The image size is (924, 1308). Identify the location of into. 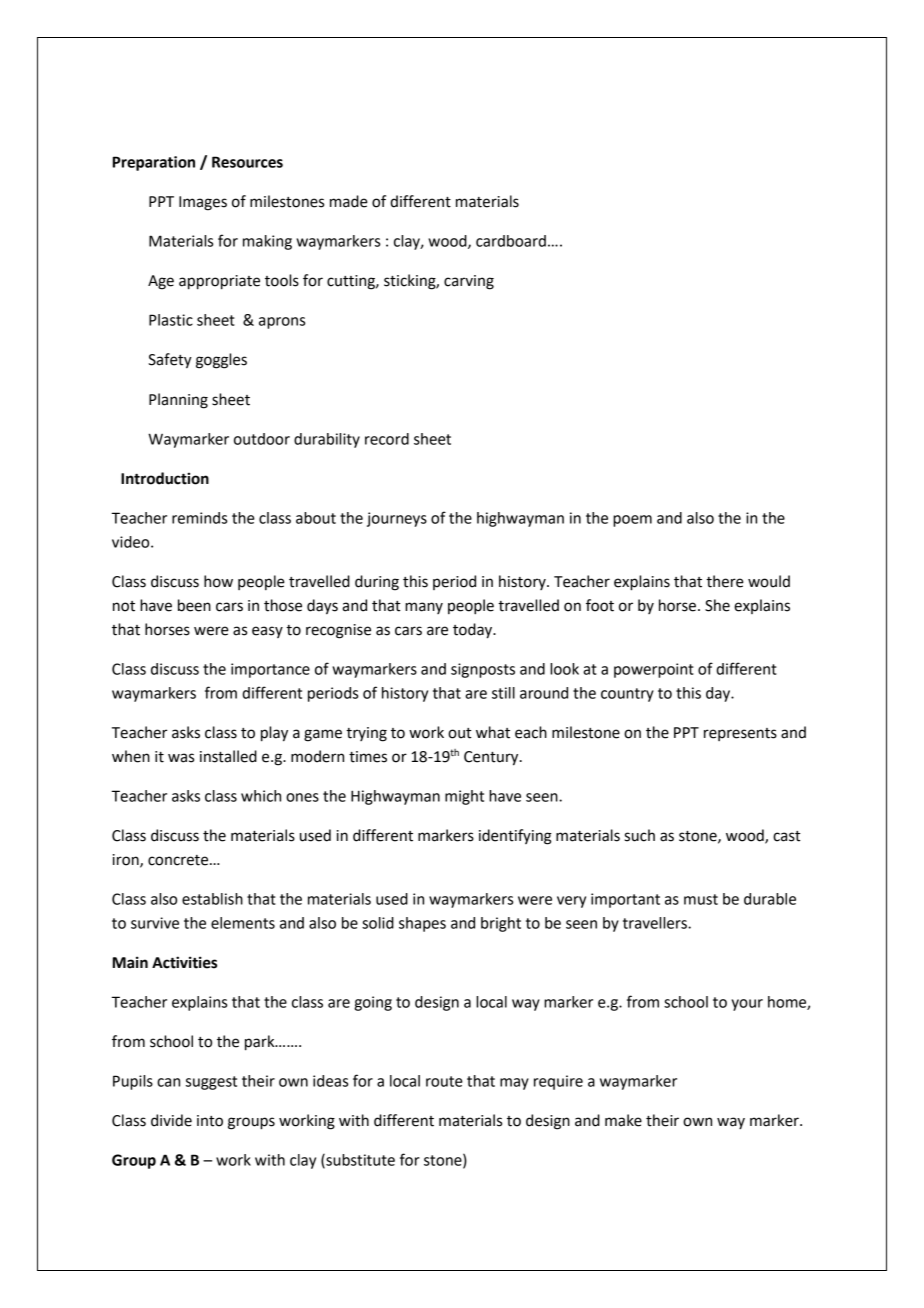
(210, 1121).
